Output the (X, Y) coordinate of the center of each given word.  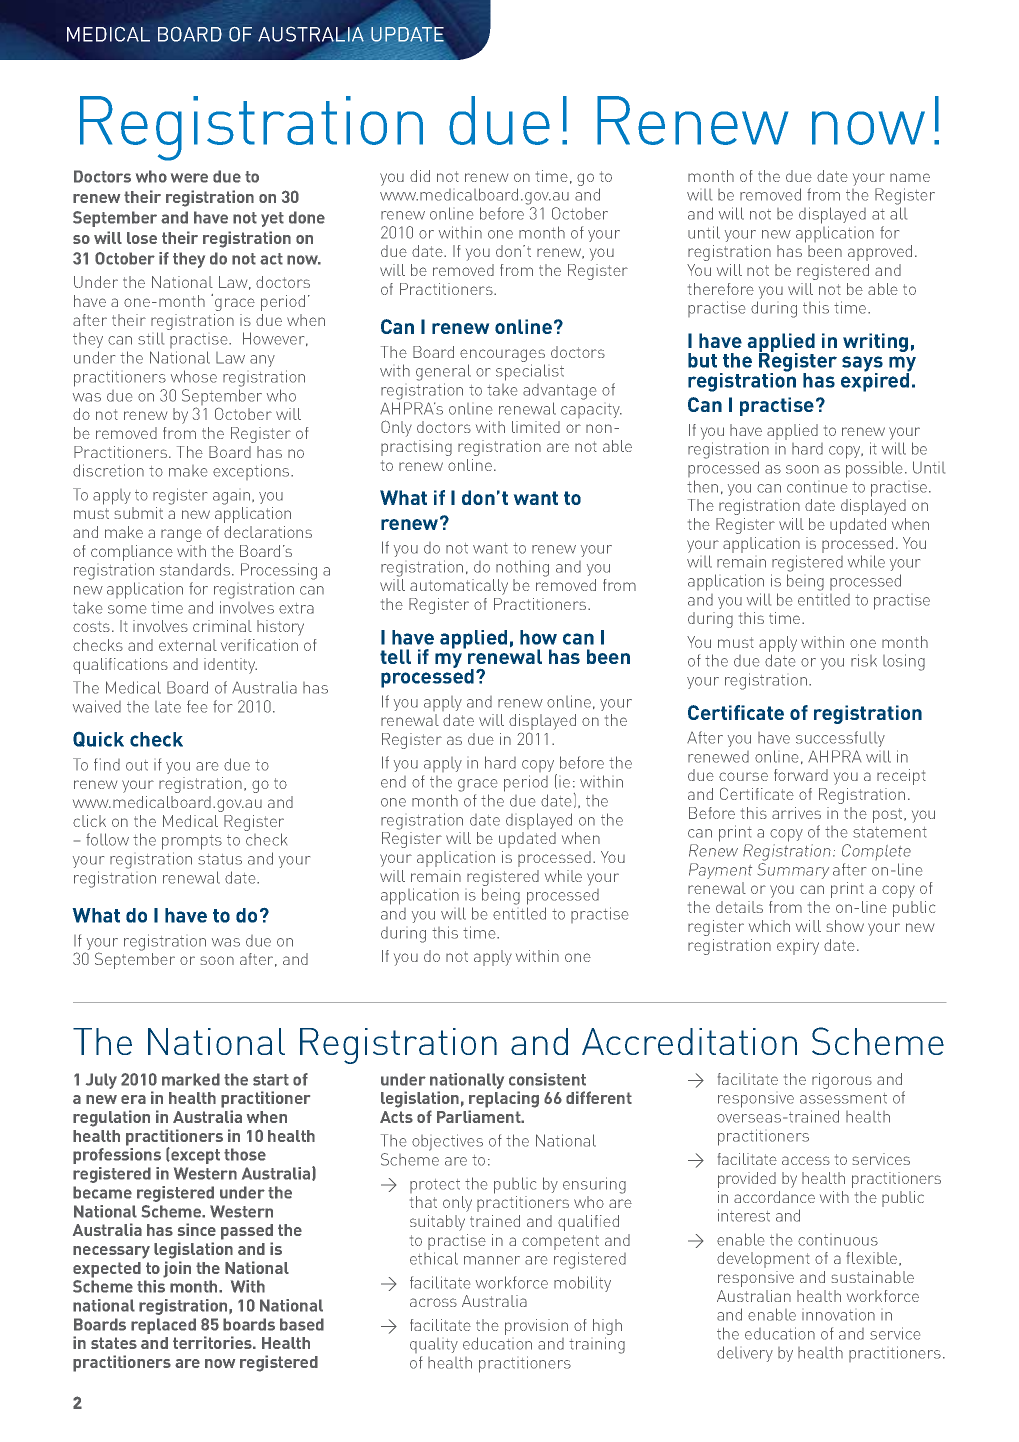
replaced (163, 1326)
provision (536, 1327)
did (420, 176)
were (189, 178)
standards (196, 569)
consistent (547, 1079)
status (220, 859)
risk (864, 660)
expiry (798, 947)
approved (880, 253)
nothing (522, 568)
